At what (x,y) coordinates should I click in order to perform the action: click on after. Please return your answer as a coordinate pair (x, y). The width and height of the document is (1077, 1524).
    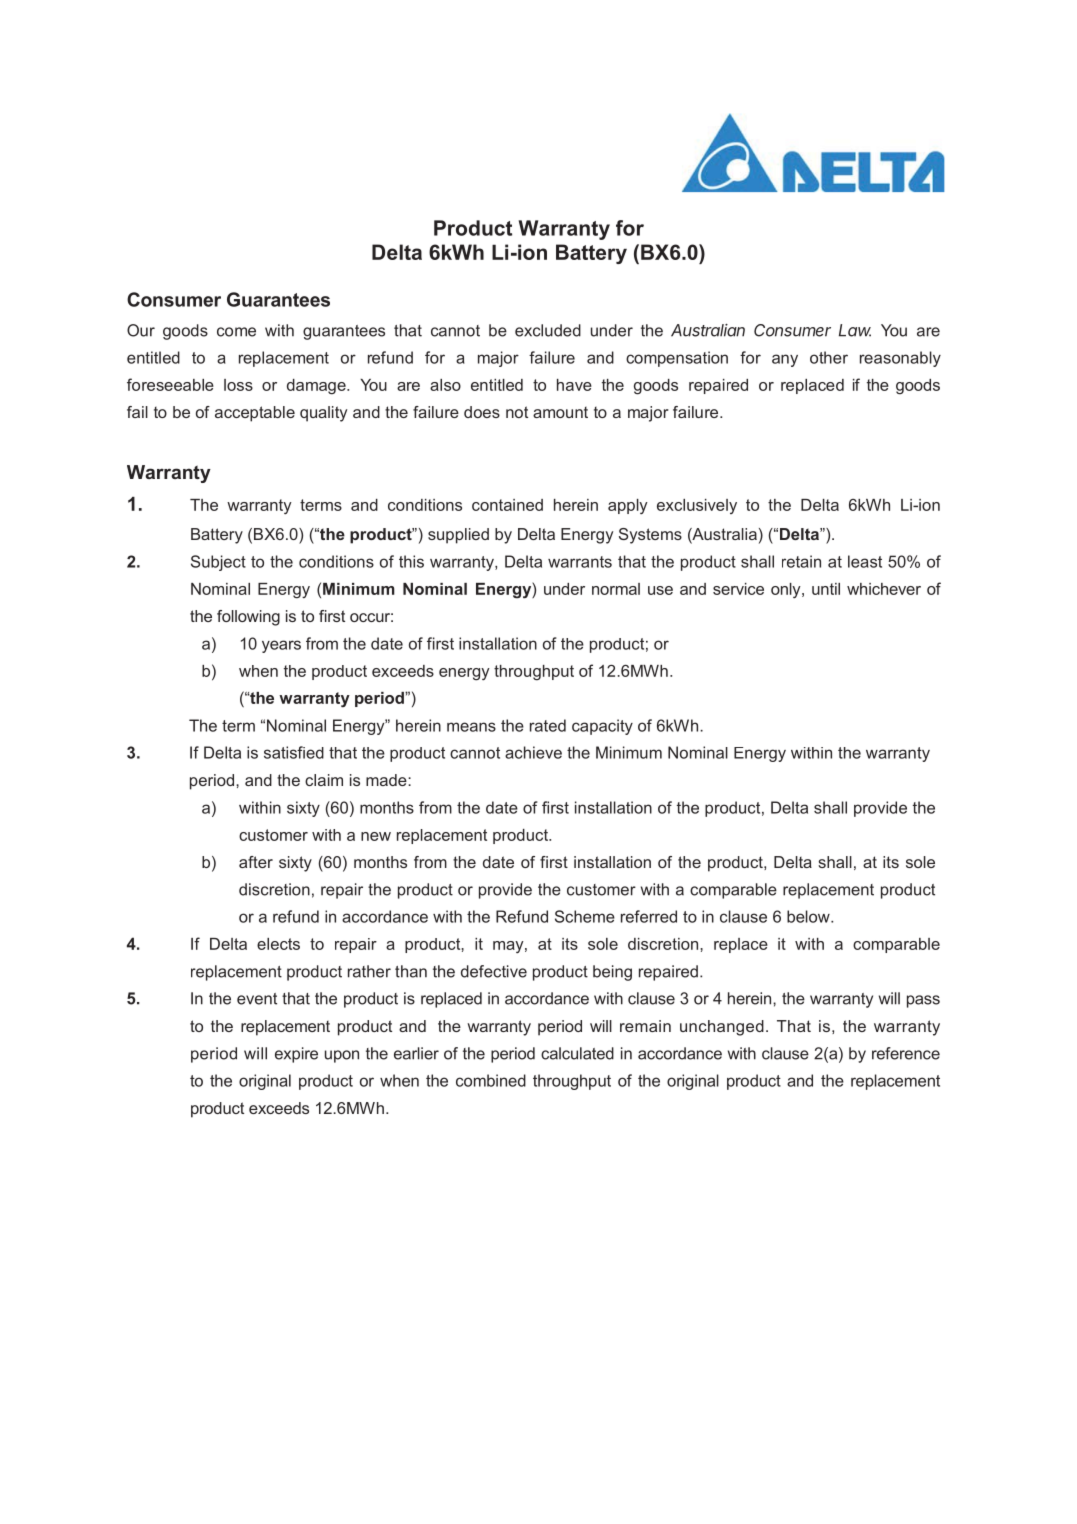
    Looking at the image, I should click on (256, 862).
